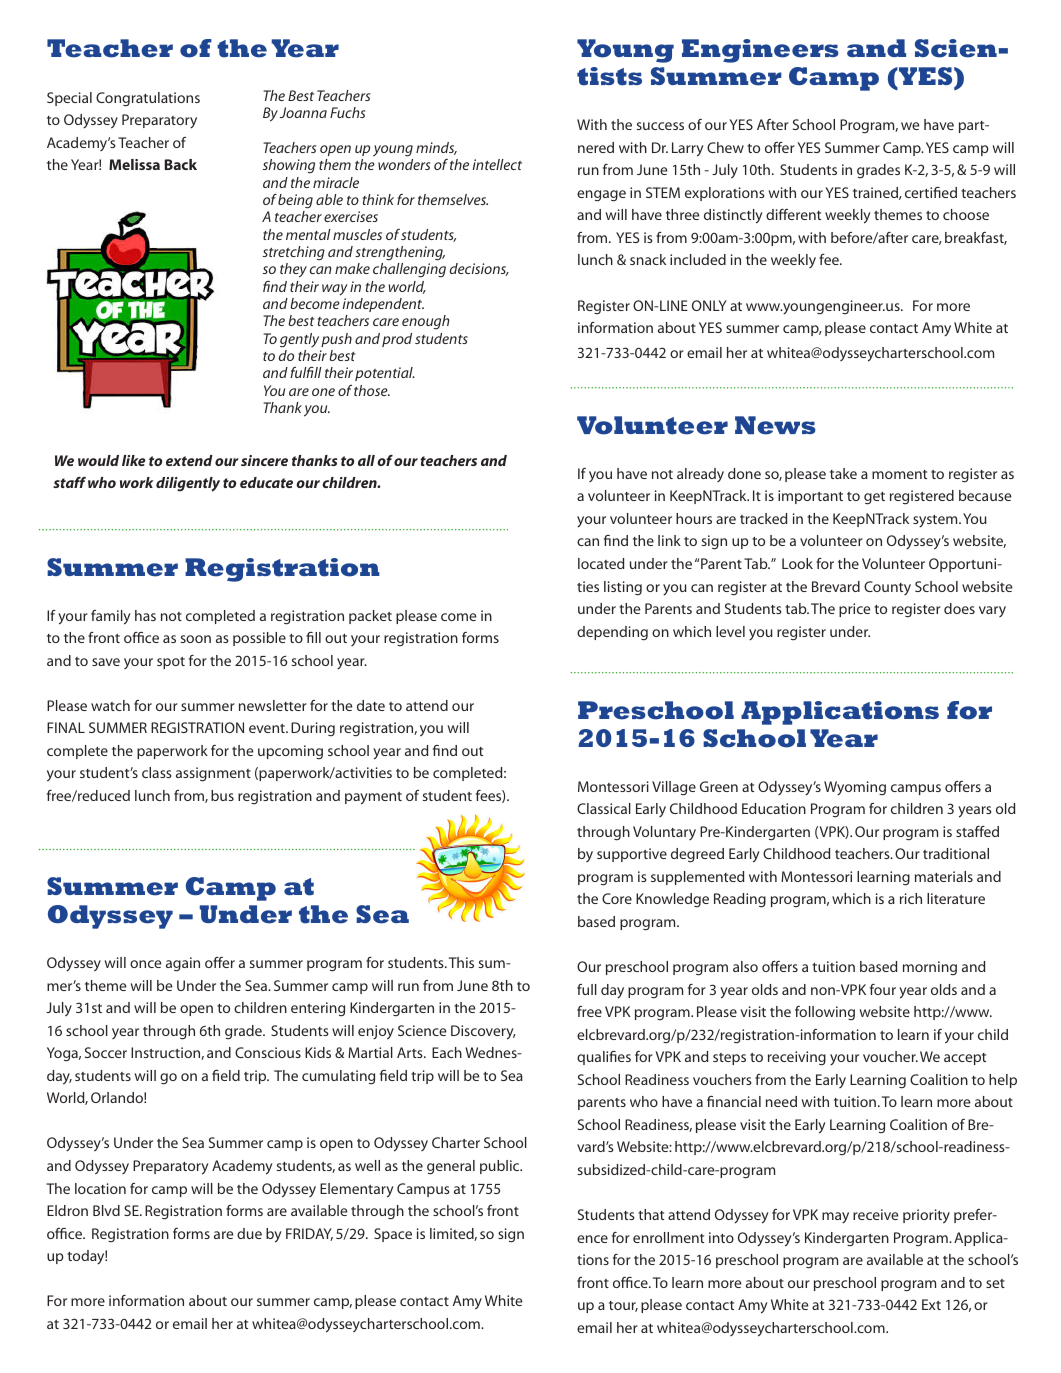  Describe the element at coordinates (497, 164) in the document. I see `intellect` at that location.
